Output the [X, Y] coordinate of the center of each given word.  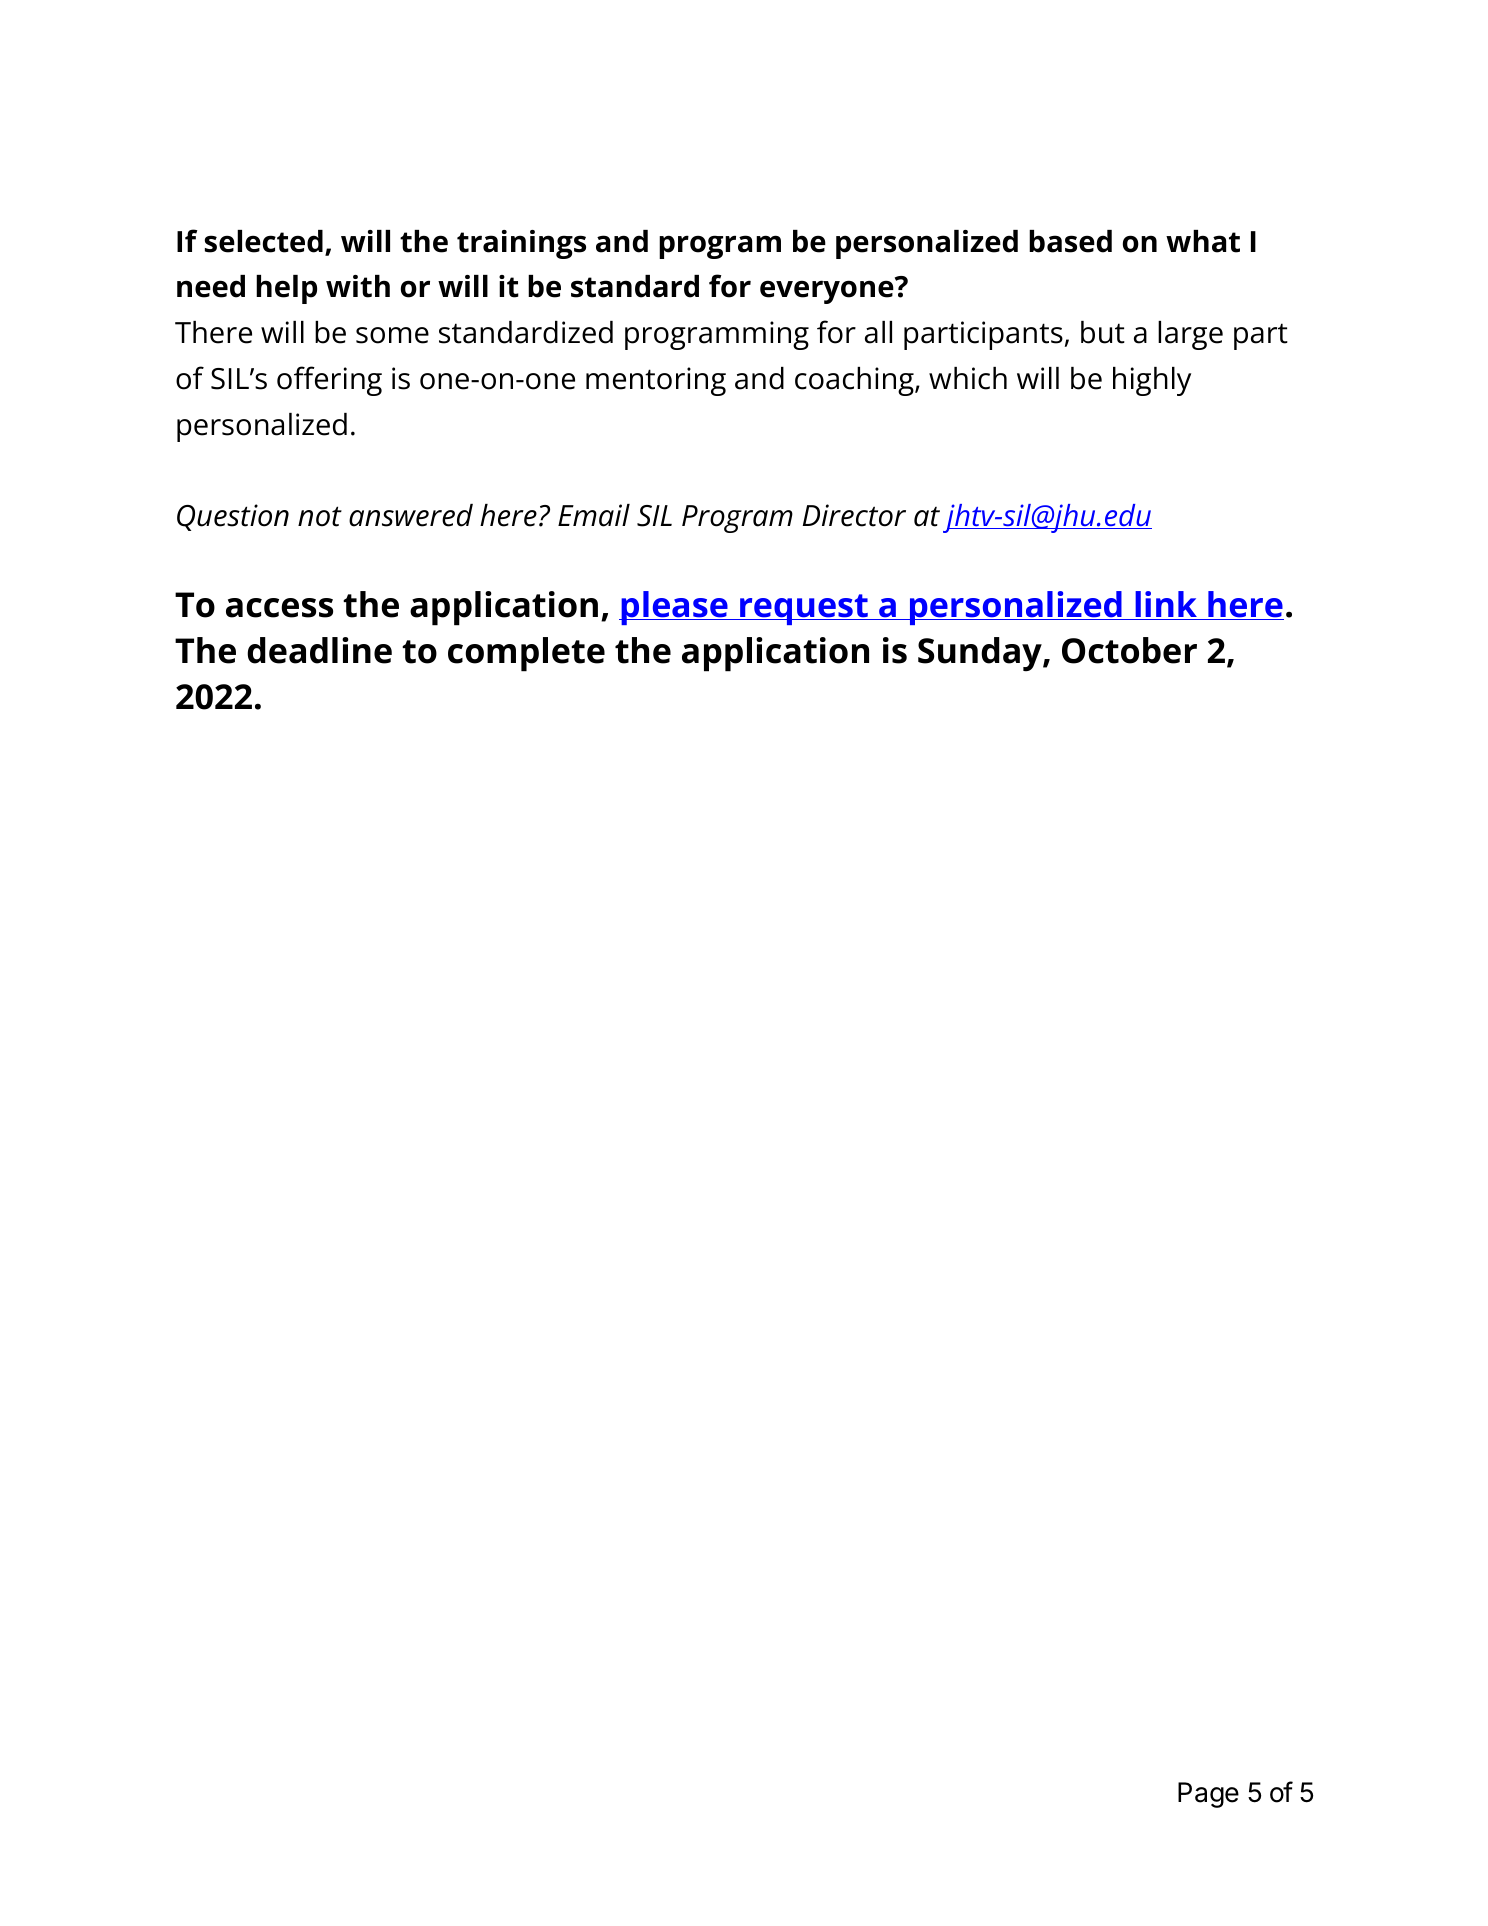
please [674, 608]
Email [594, 515]
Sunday [981, 654]
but [1103, 332]
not [320, 516]
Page [1208, 1795]
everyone [828, 291]
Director [854, 515]
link [1166, 604]
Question [233, 517]
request [804, 609]
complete [526, 654]
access [279, 608]
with [358, 286]
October [1129, 650]
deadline [319, 650]
